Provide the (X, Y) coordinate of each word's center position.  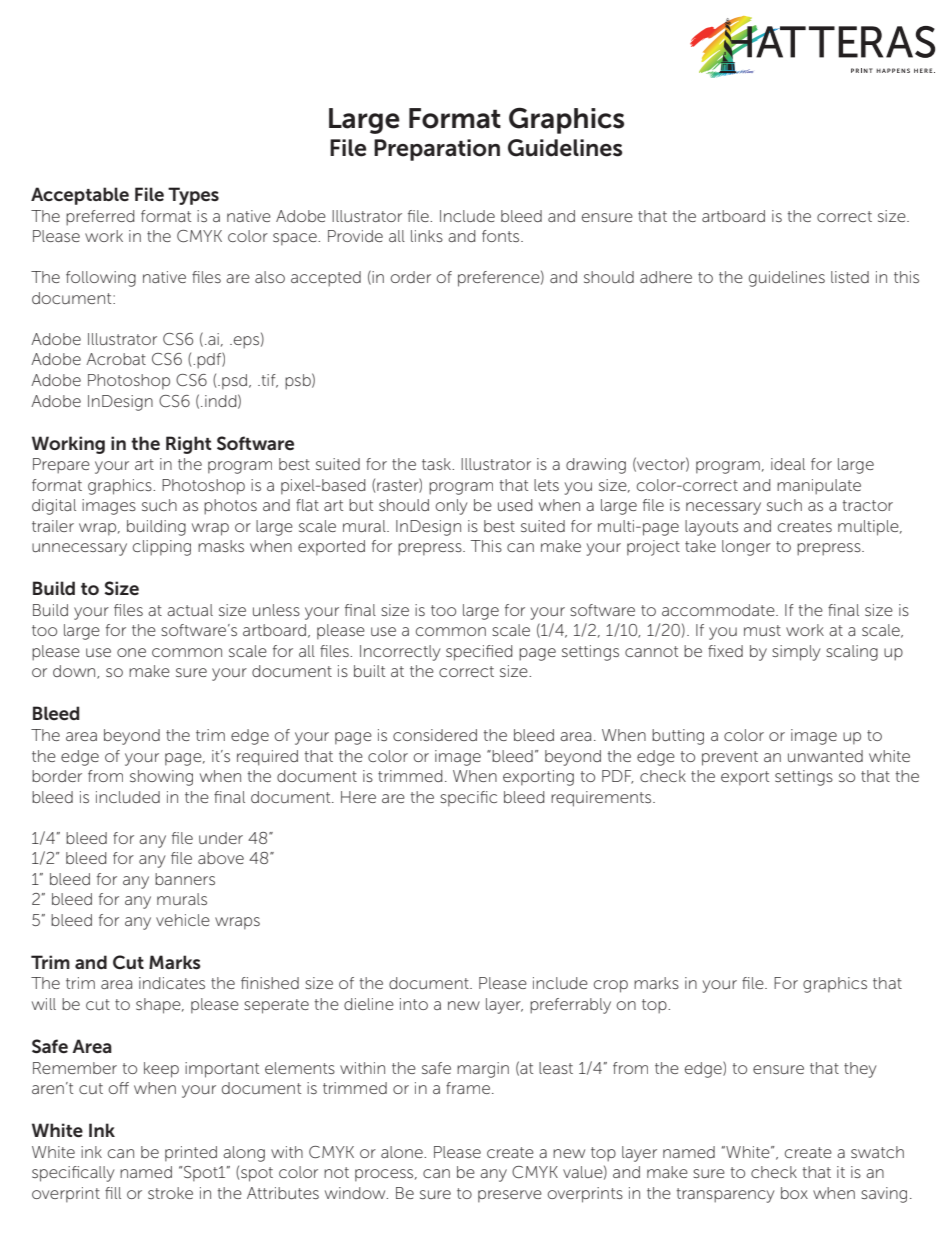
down (75, 672)
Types (193, 196)
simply (796, 653)
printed (191, 1154)
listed (850, 277)
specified (479, 653)
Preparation (437, 150)
